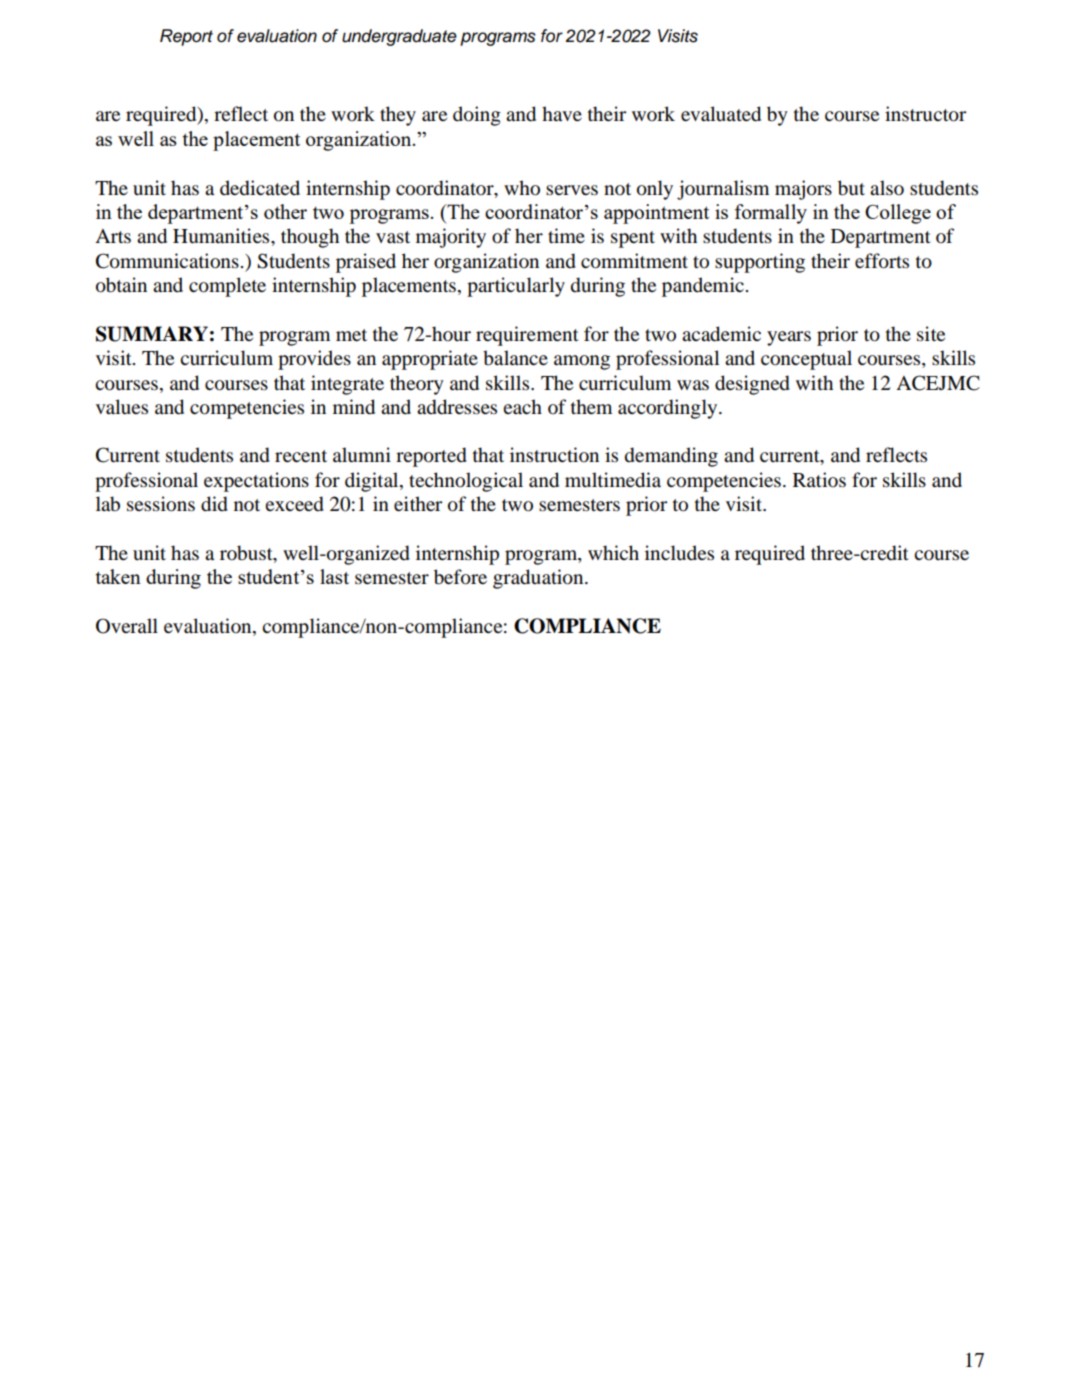 The width and height of the screenshot is (1080, 1397). What do you see at coordinates (562, 114) in the screenshot?
I see `have` at bounding box center [562, 114].
